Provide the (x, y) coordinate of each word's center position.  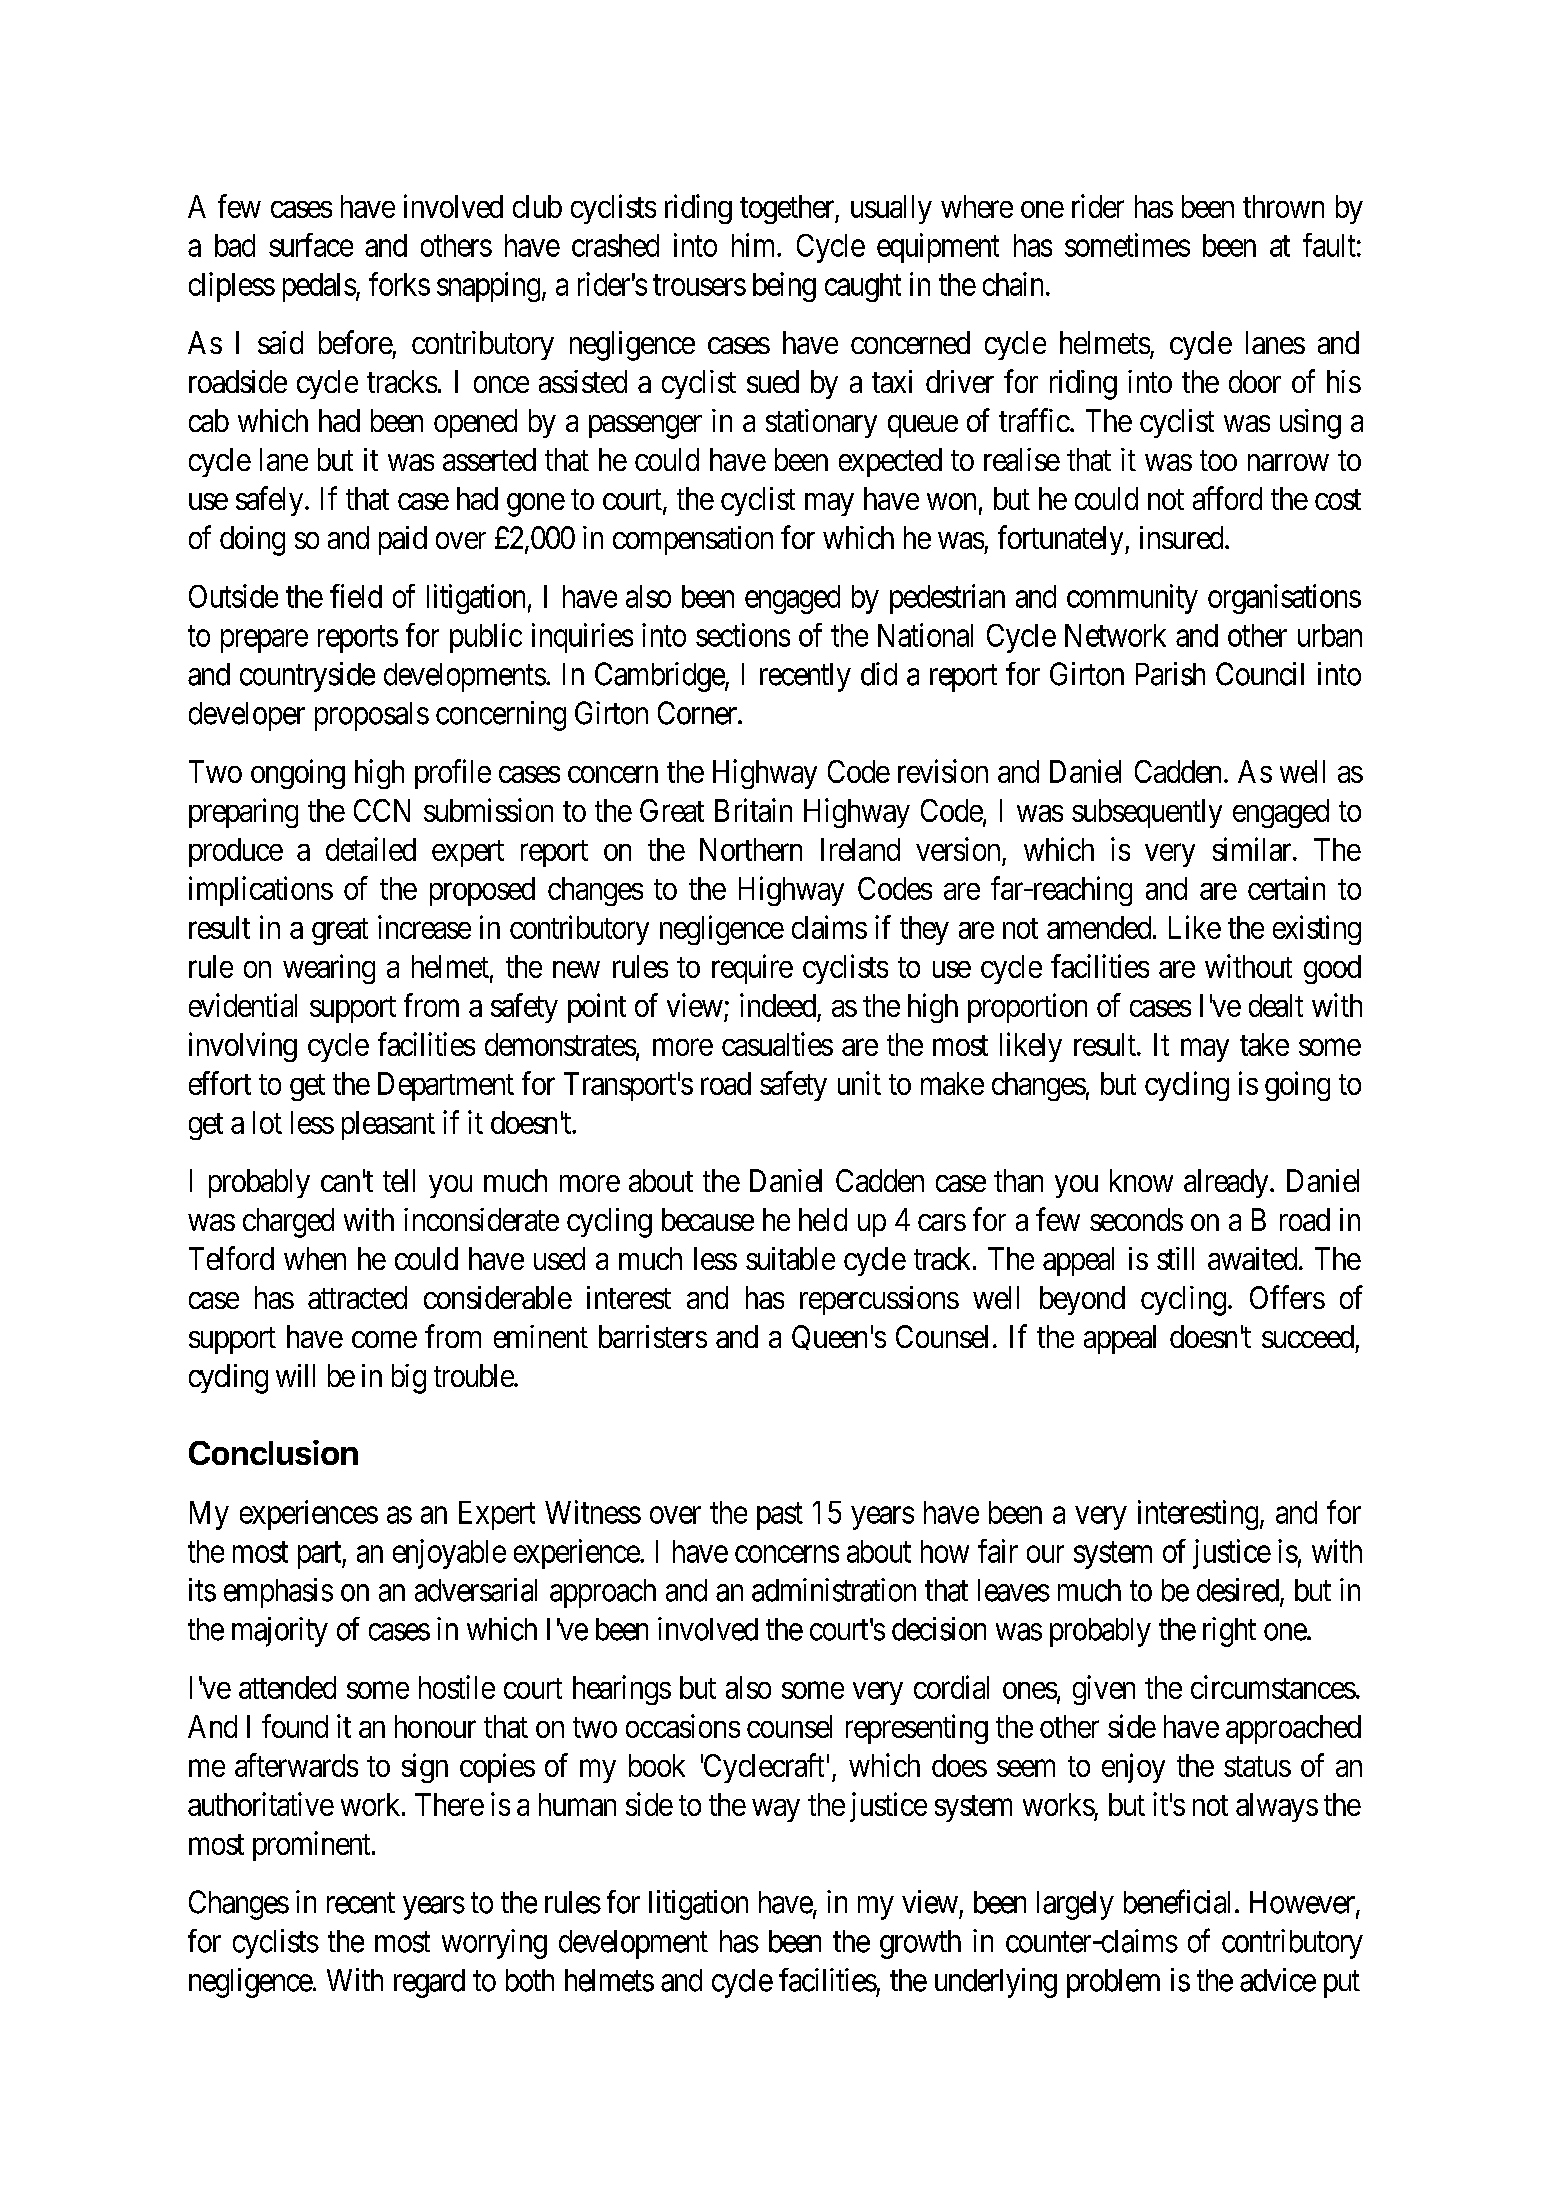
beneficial (1180, 1901)
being (784, 287)
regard (429, 1983)
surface (311, 245)
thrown (1283, 206)
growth (920, 1944)
